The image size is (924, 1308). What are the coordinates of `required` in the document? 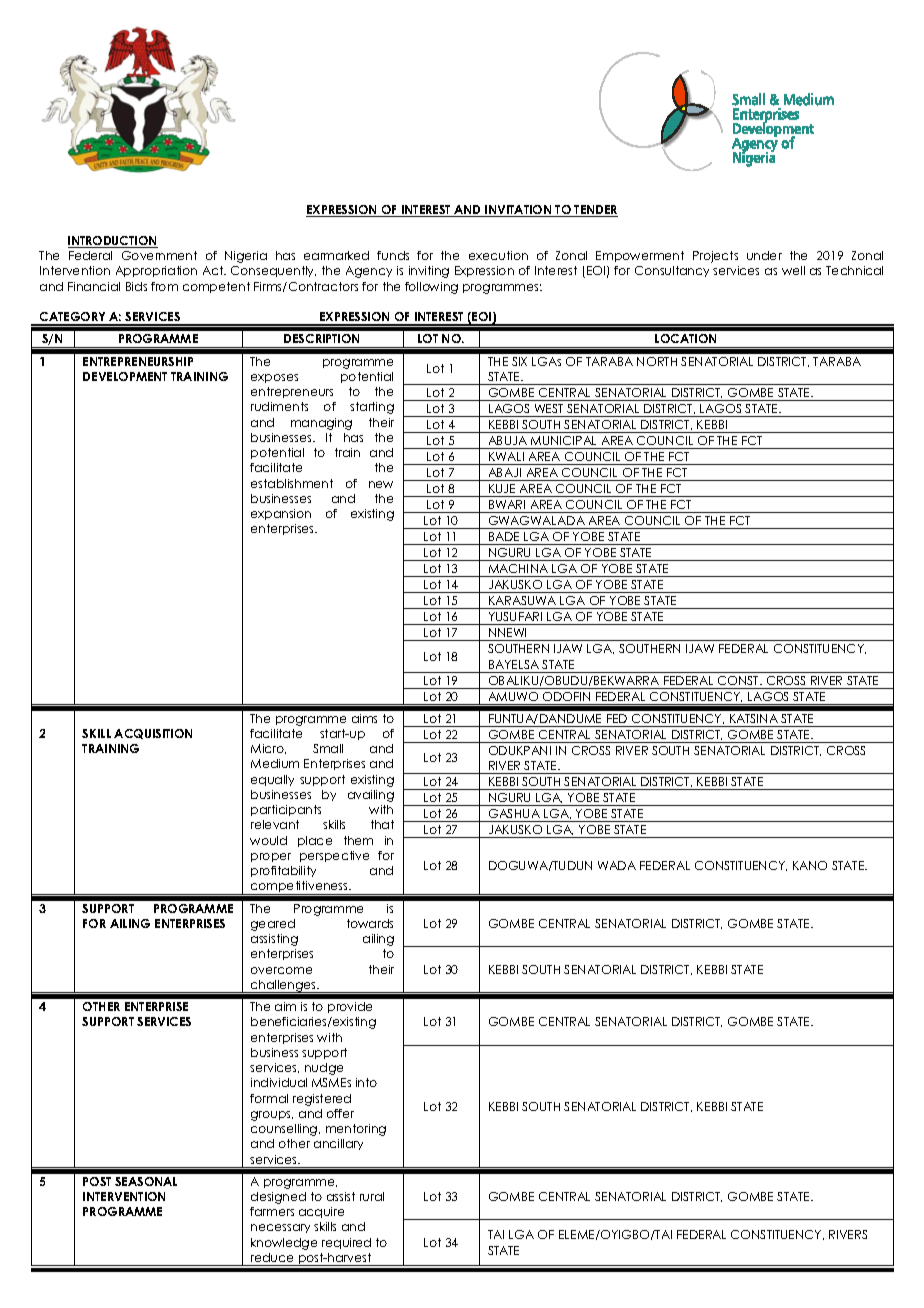 It's located at (346, 1243).
